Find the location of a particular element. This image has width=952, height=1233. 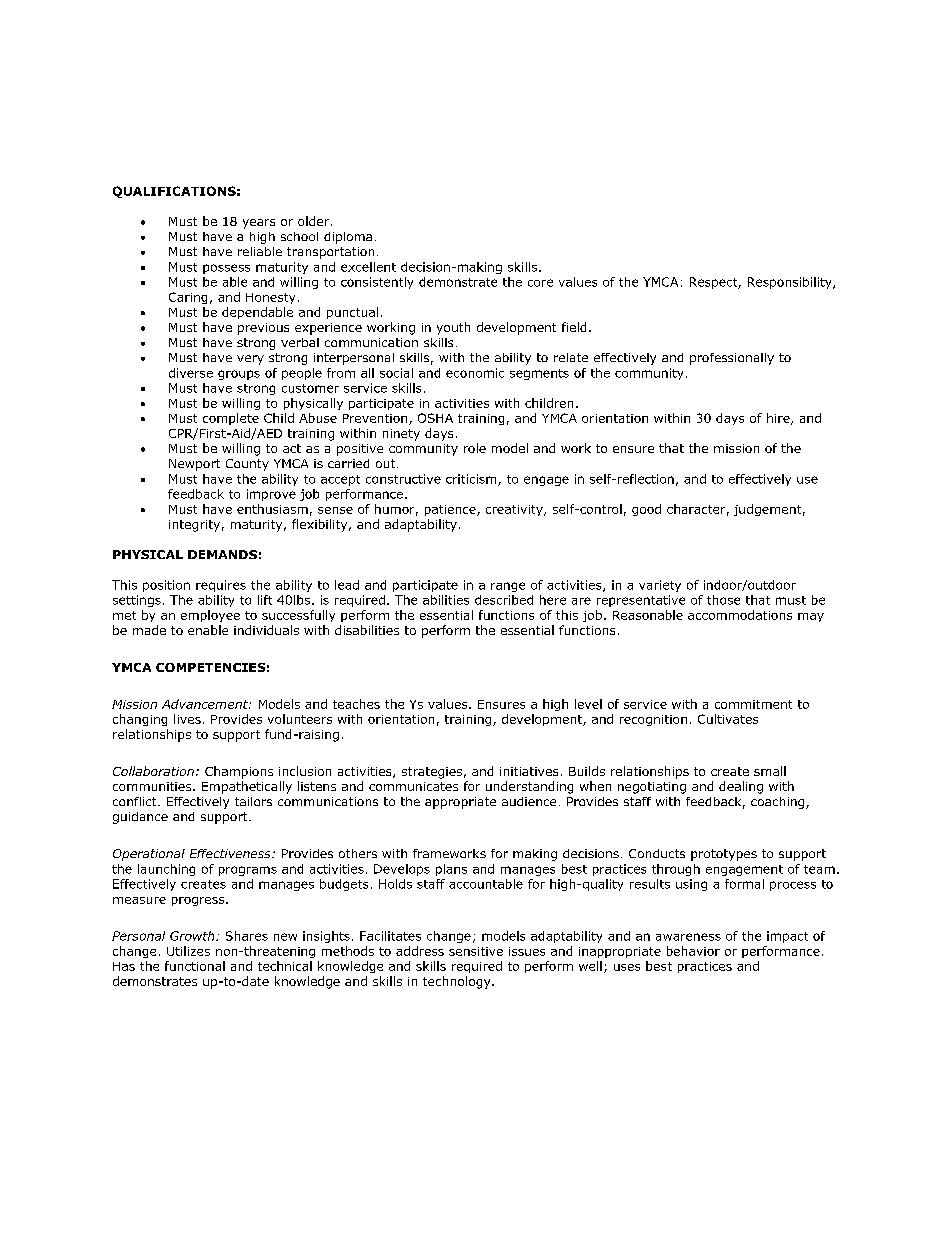

initiatives is located at coordinates (529, 771).
